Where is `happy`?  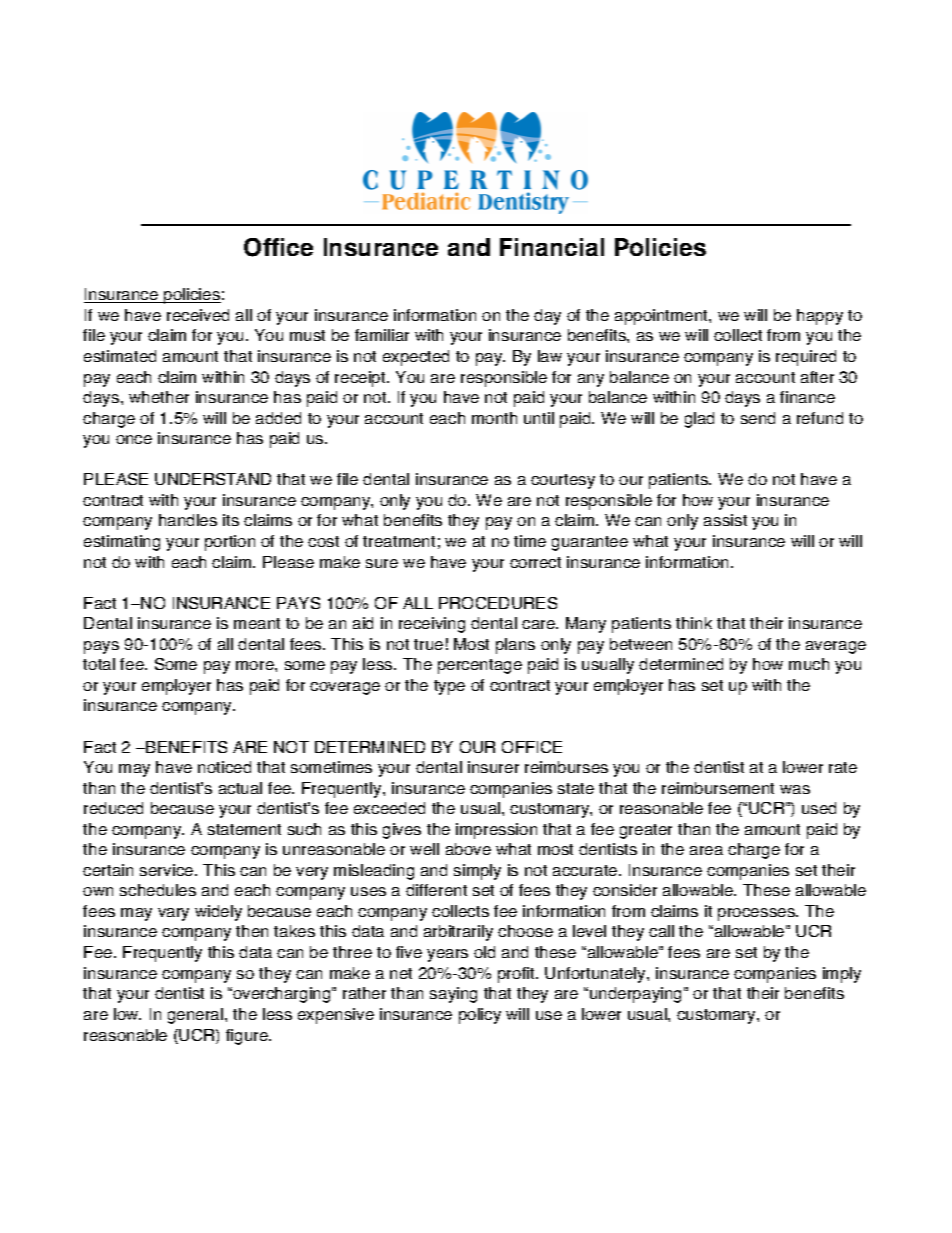
happy is located at coordinates (820, 317).
